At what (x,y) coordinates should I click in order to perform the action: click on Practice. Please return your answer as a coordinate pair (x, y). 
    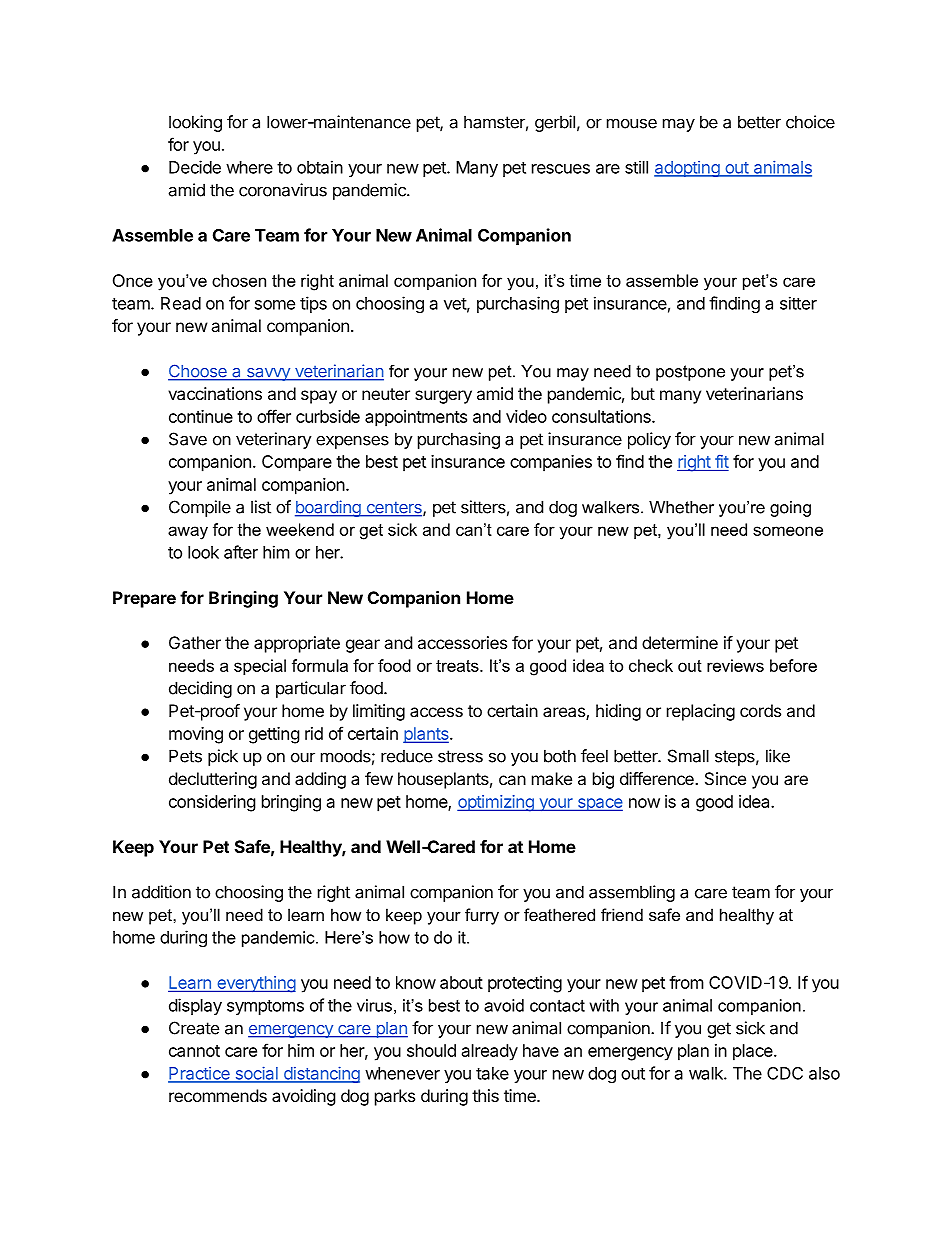
    Looking at the image, I should click on (200, 1074).
